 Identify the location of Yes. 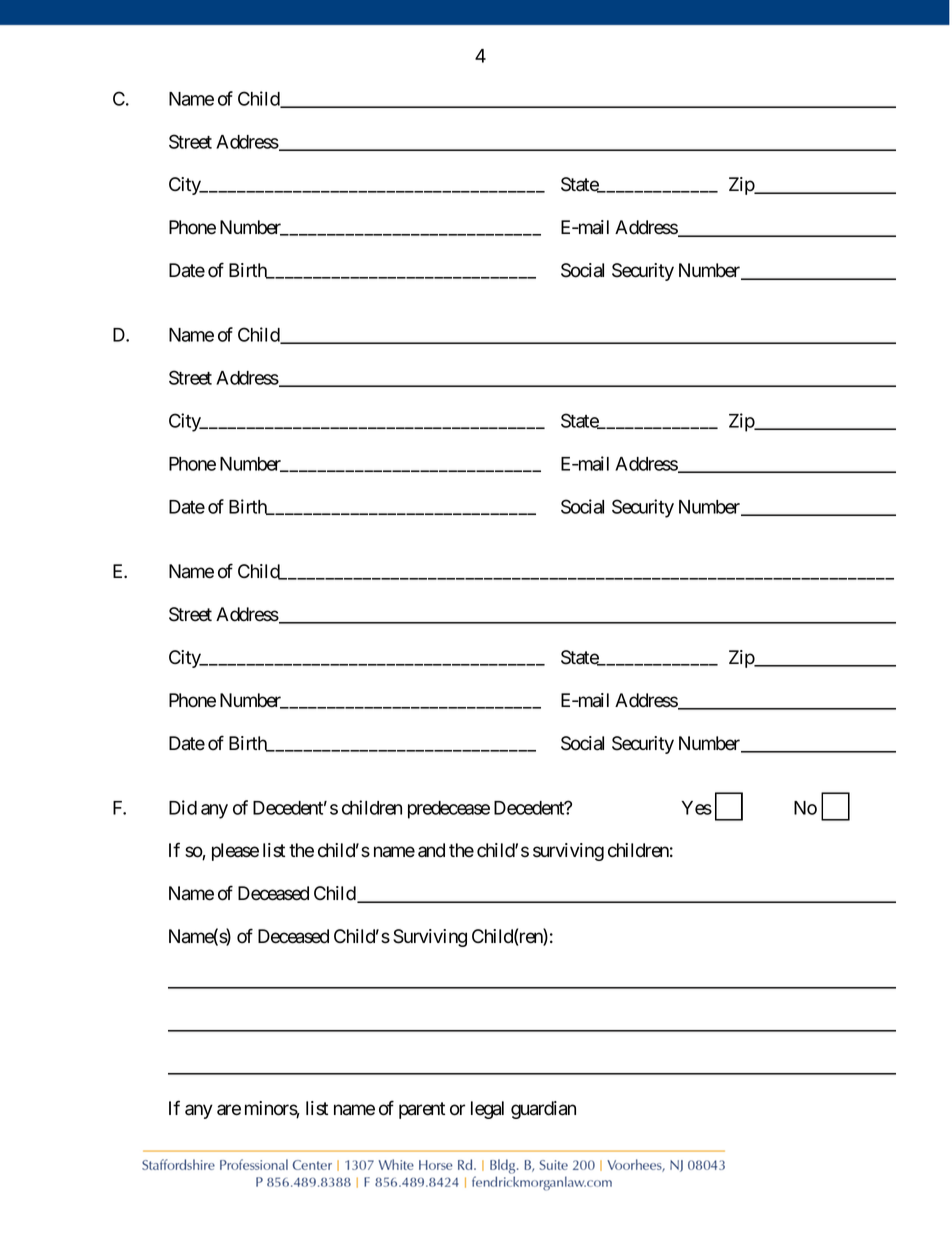
(697, 808).
